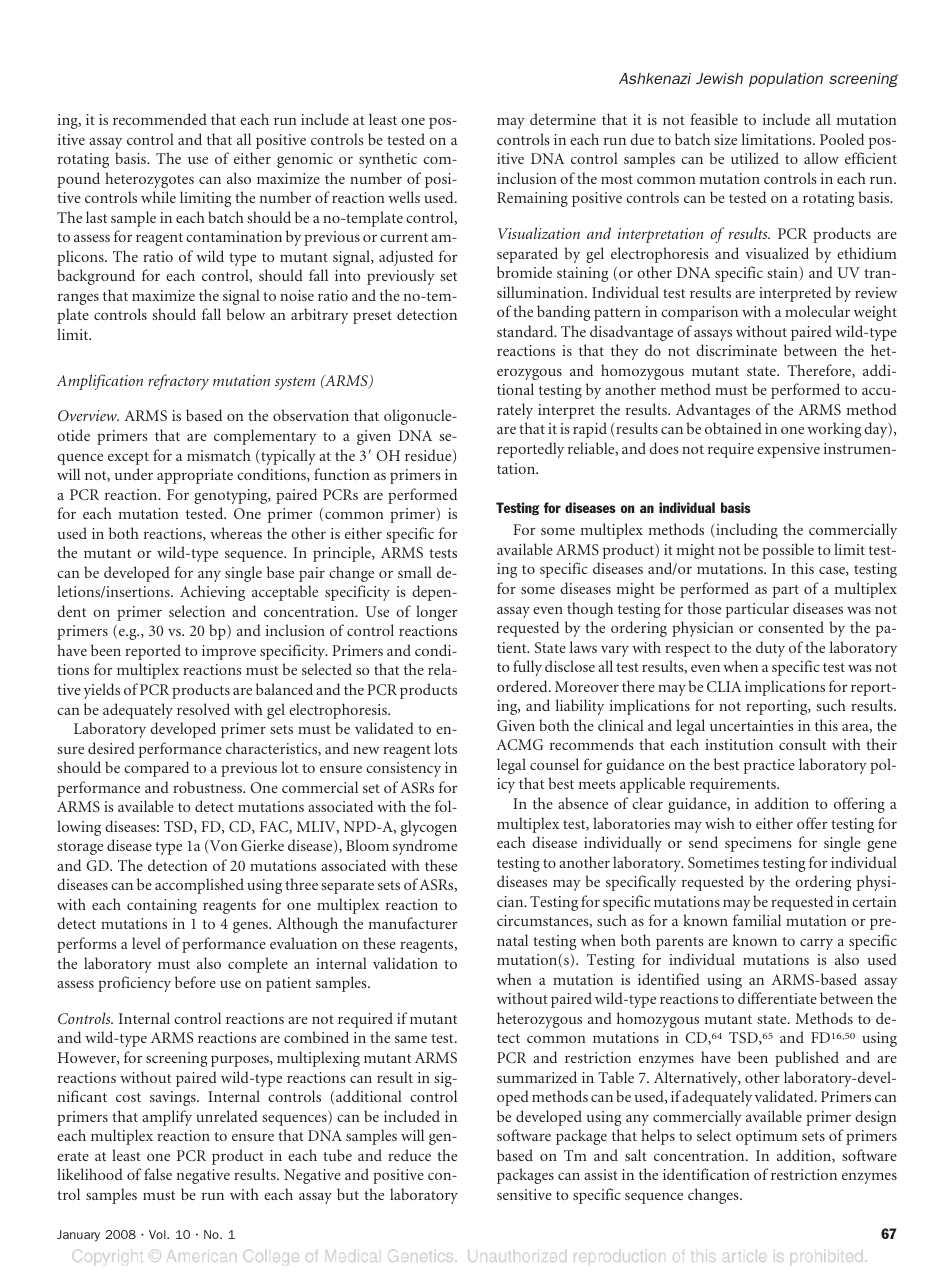 The width and height of the screenshot is (952, 1275). I want to click on reduce, so click(409, 1155).
